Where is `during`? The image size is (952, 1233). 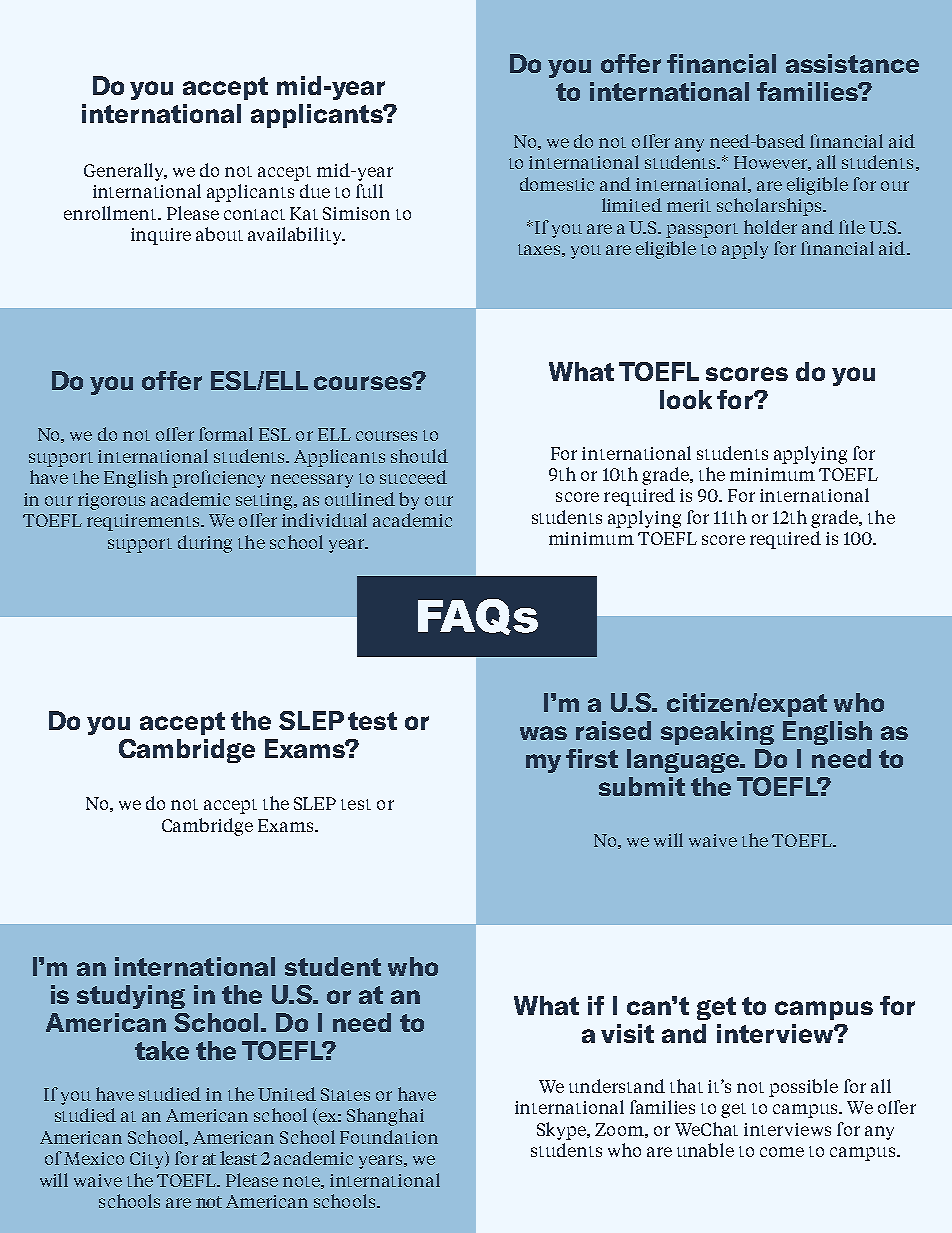
during is located at coordinates (205, 544).
